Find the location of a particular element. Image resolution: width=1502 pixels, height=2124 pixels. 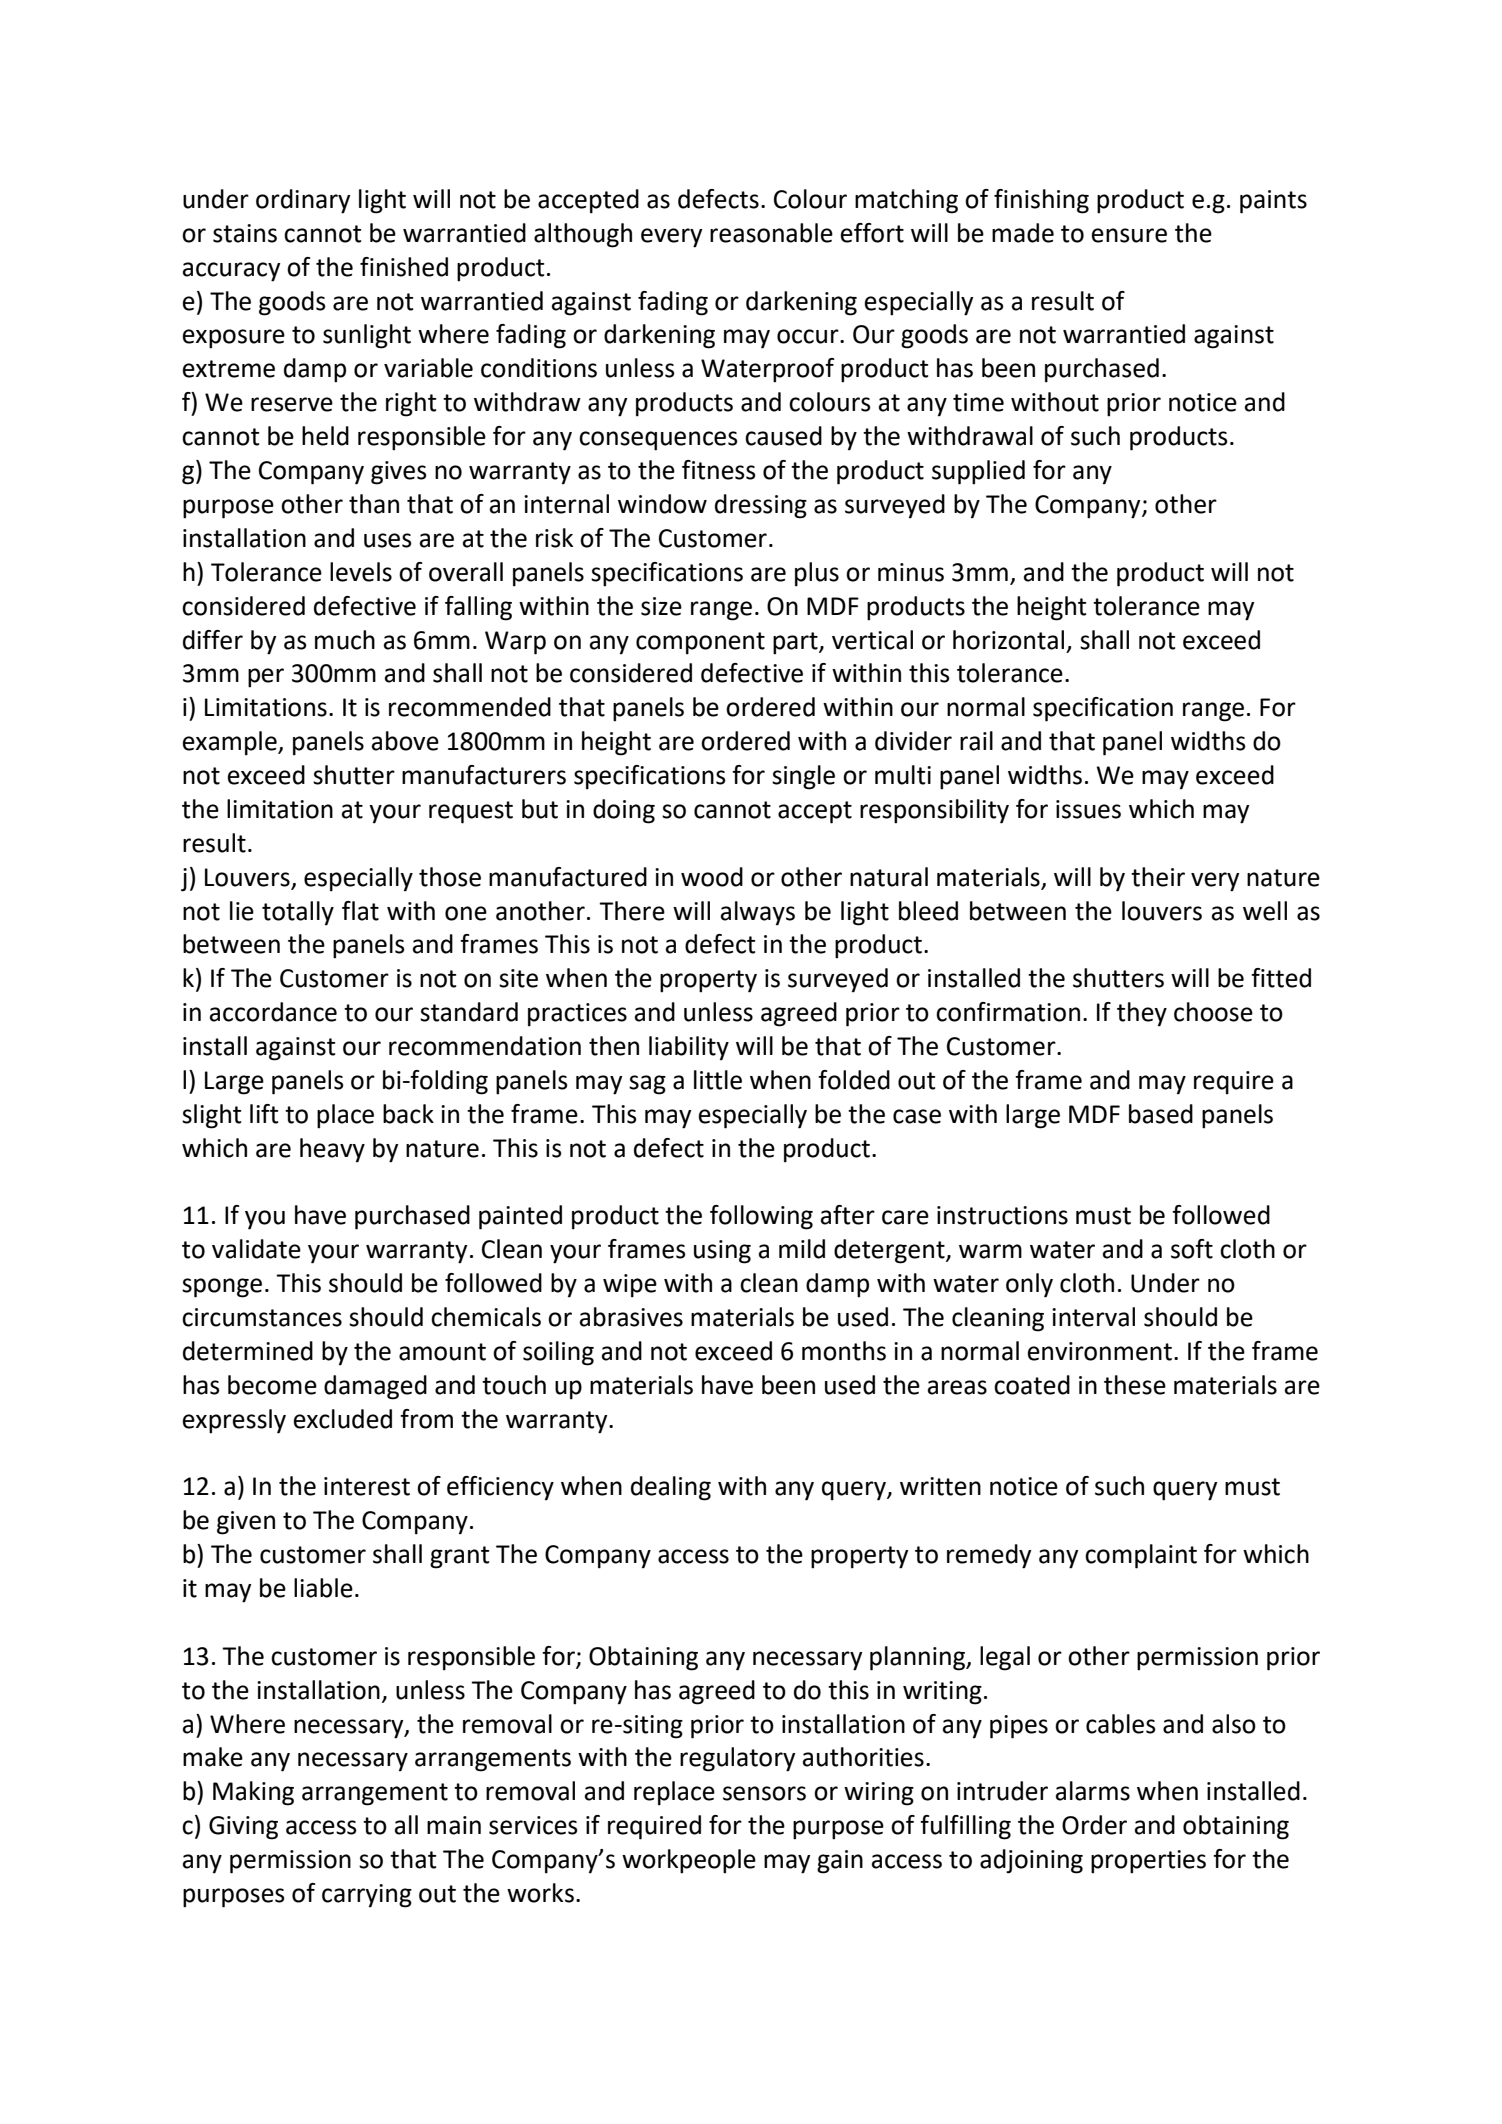

ensure is located at coordinates (1129, 235).
